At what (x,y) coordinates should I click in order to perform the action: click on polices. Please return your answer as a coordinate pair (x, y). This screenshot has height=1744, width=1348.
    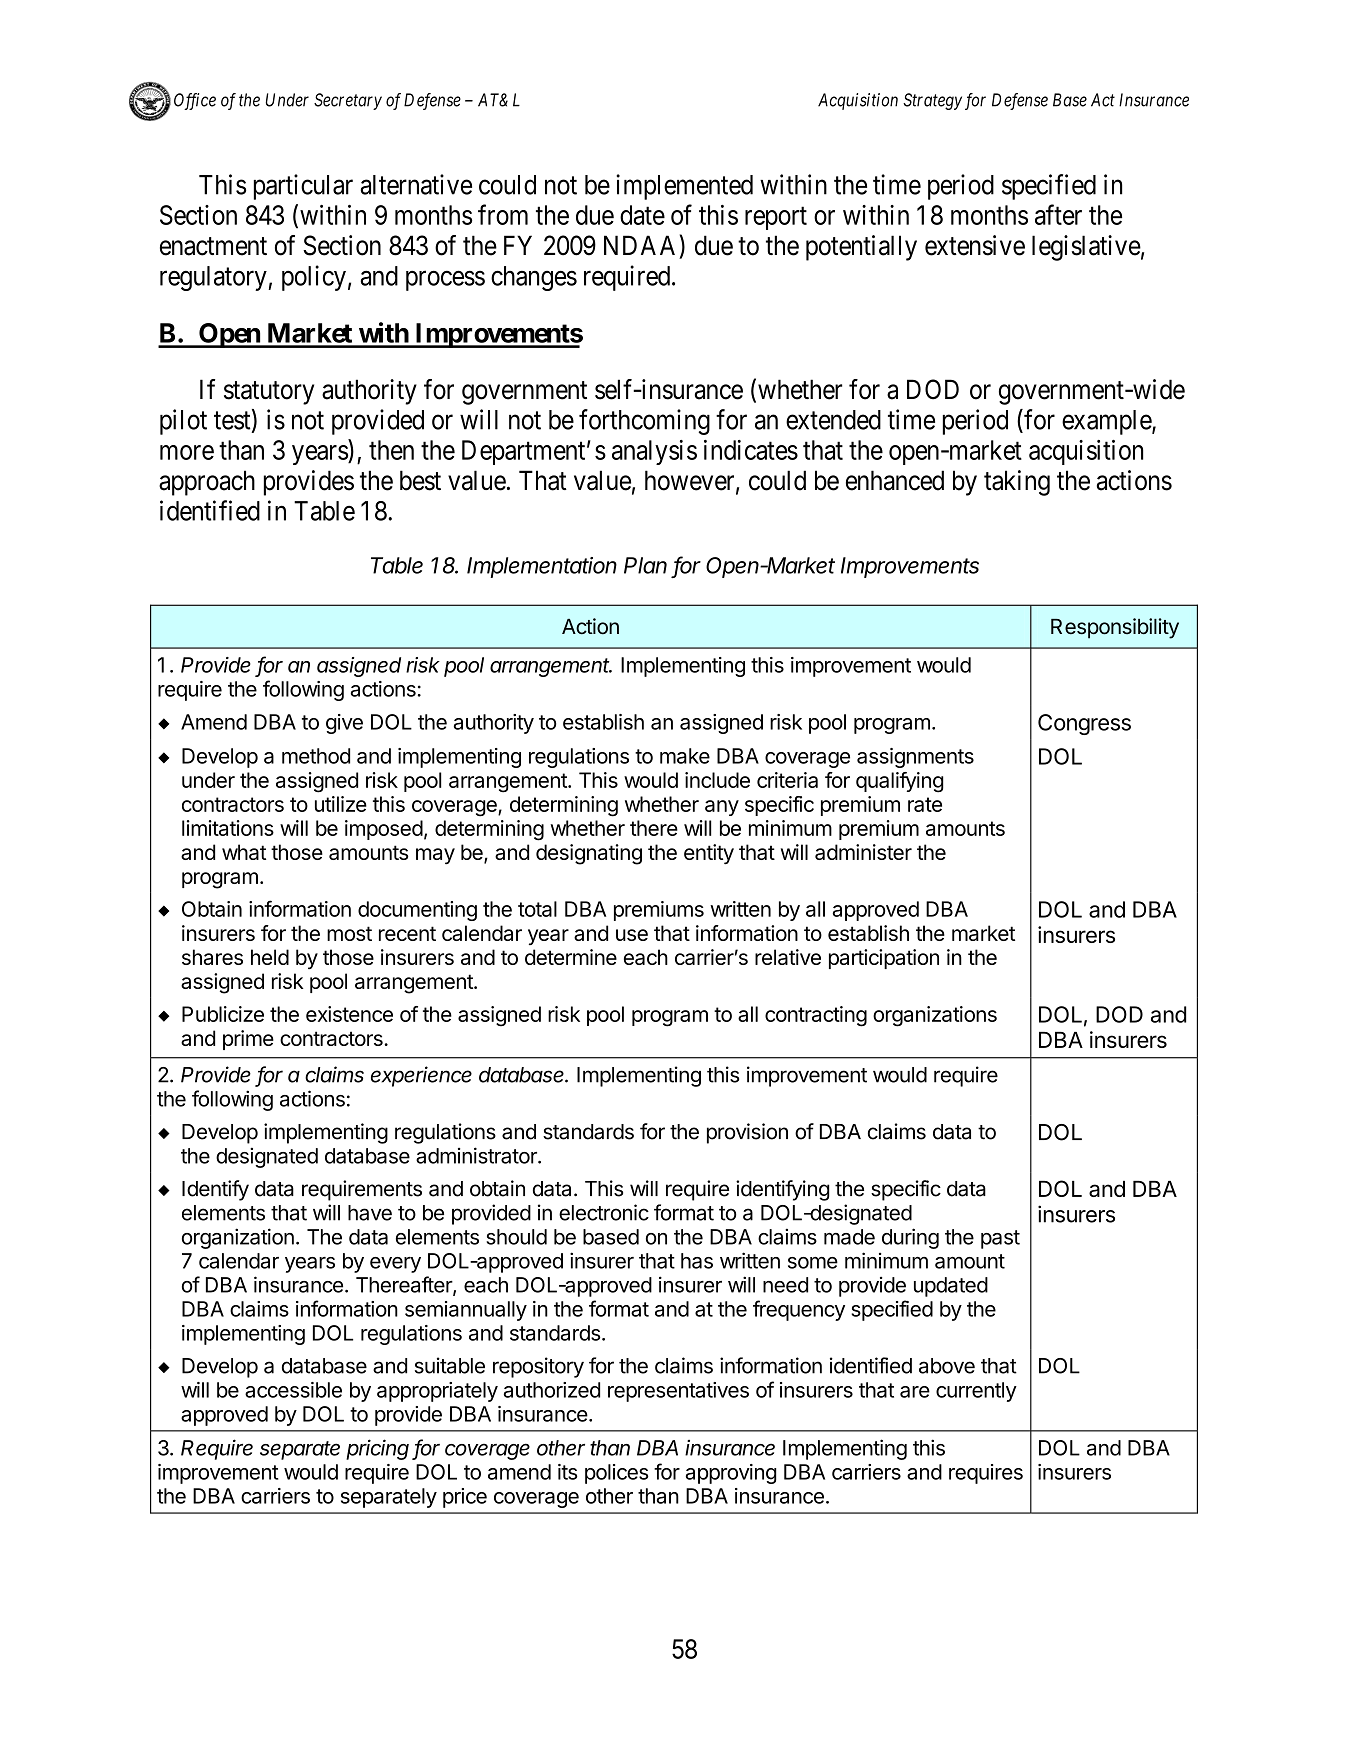
    Looking at the image, I should click on (617, 1474).
